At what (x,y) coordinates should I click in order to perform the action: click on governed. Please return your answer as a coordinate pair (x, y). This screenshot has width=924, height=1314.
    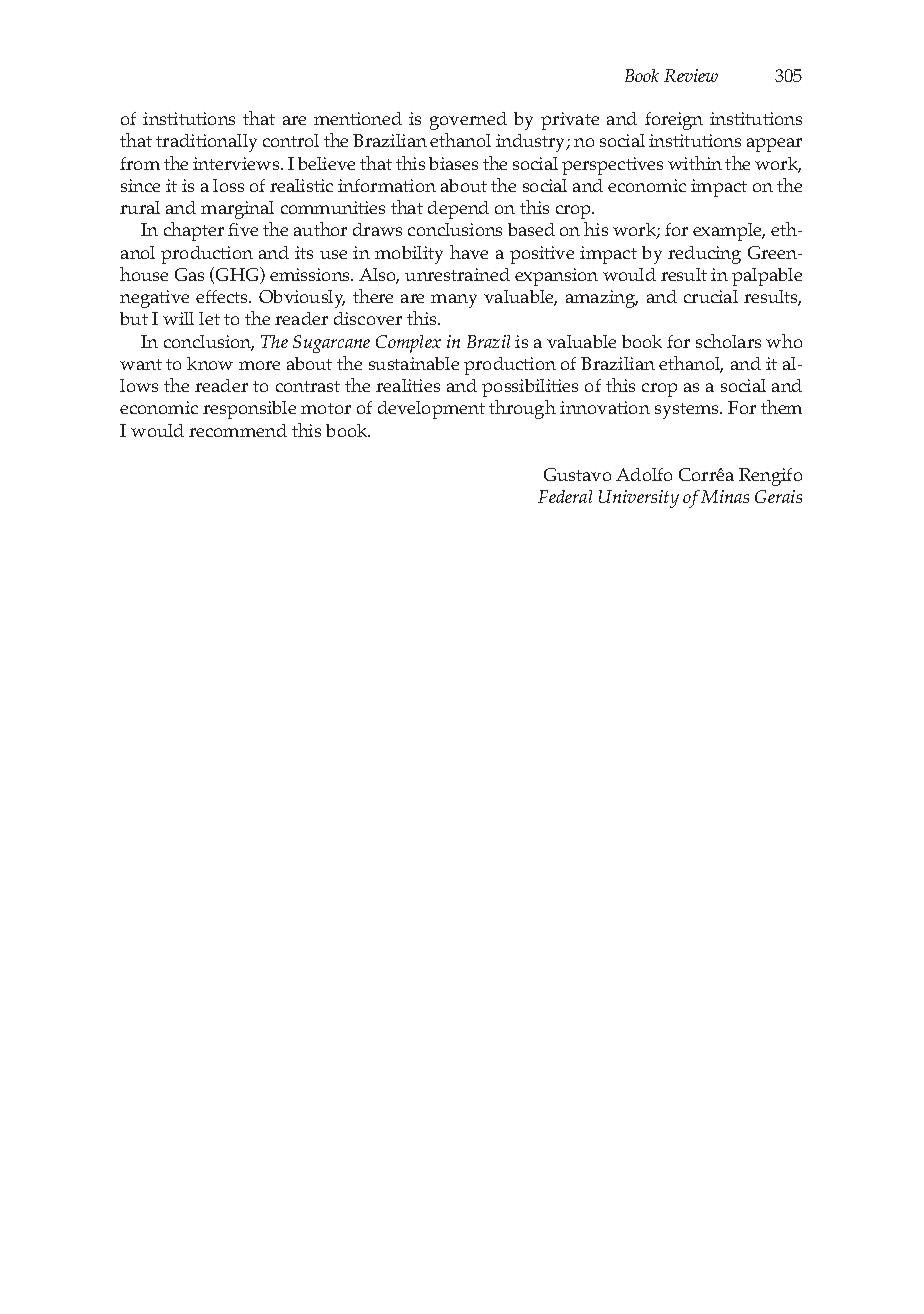
    Looking at the image, I should click on (468, 121).
